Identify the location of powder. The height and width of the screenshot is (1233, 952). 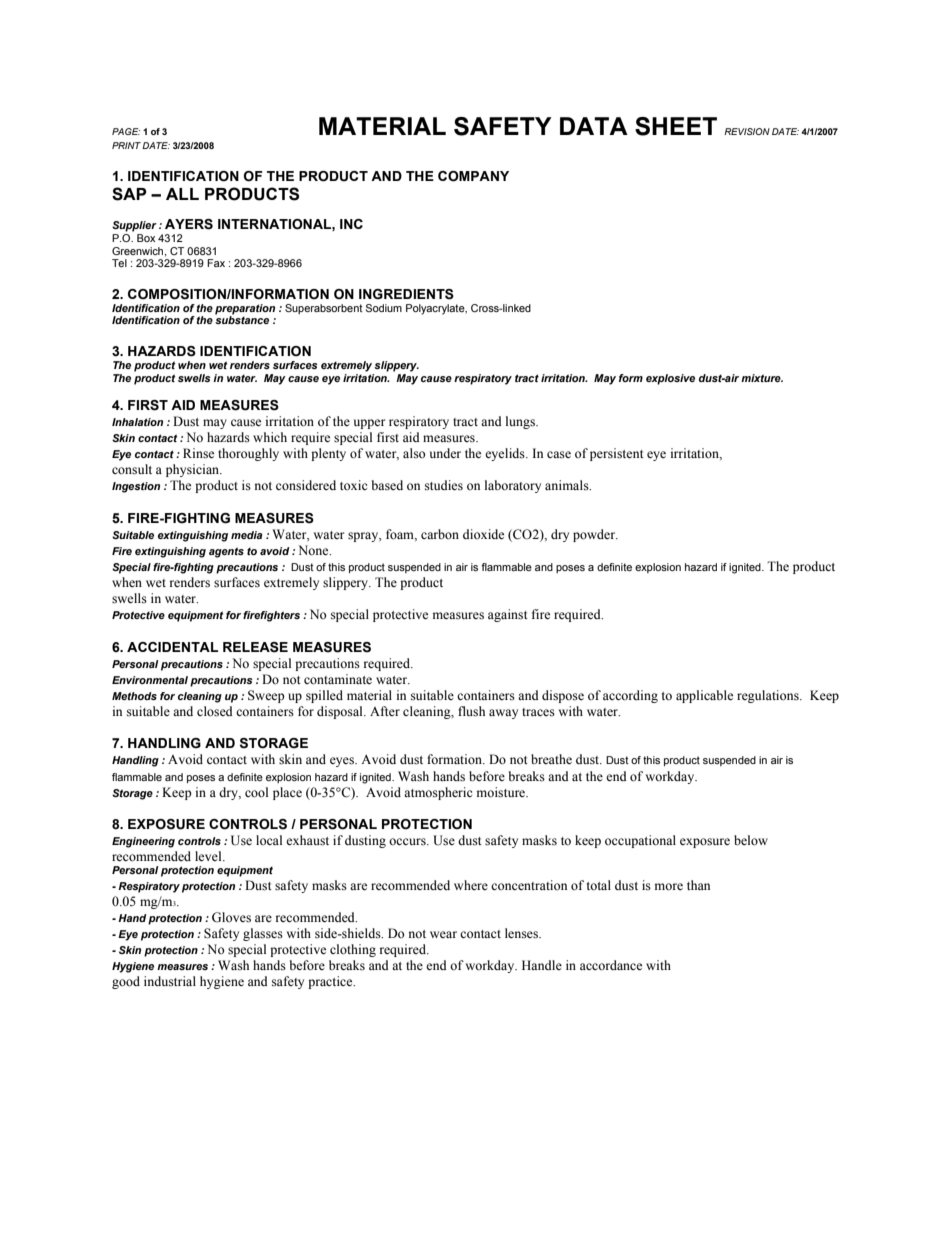
(595, 535).
